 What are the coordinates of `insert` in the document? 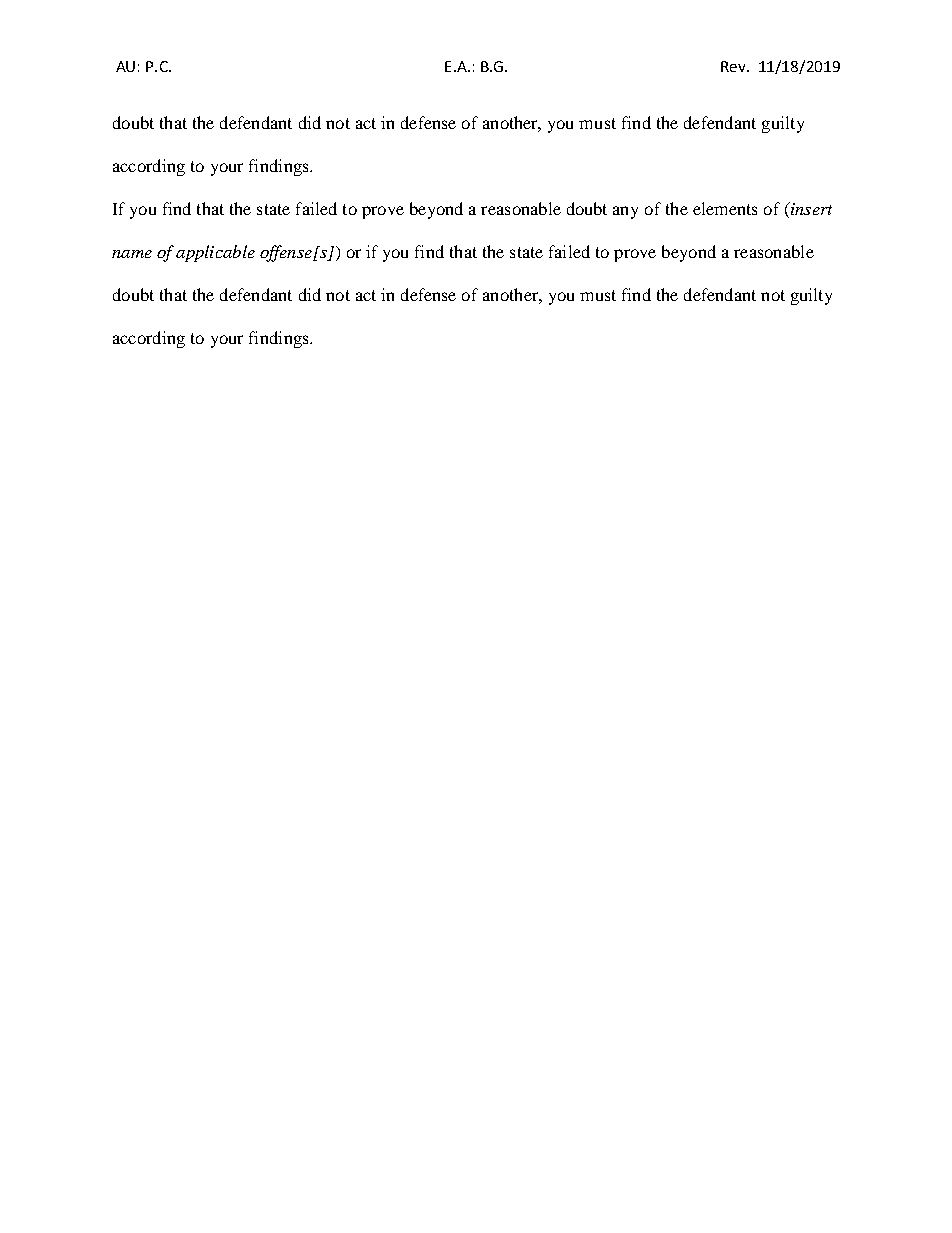 It's located at (810, 210).
